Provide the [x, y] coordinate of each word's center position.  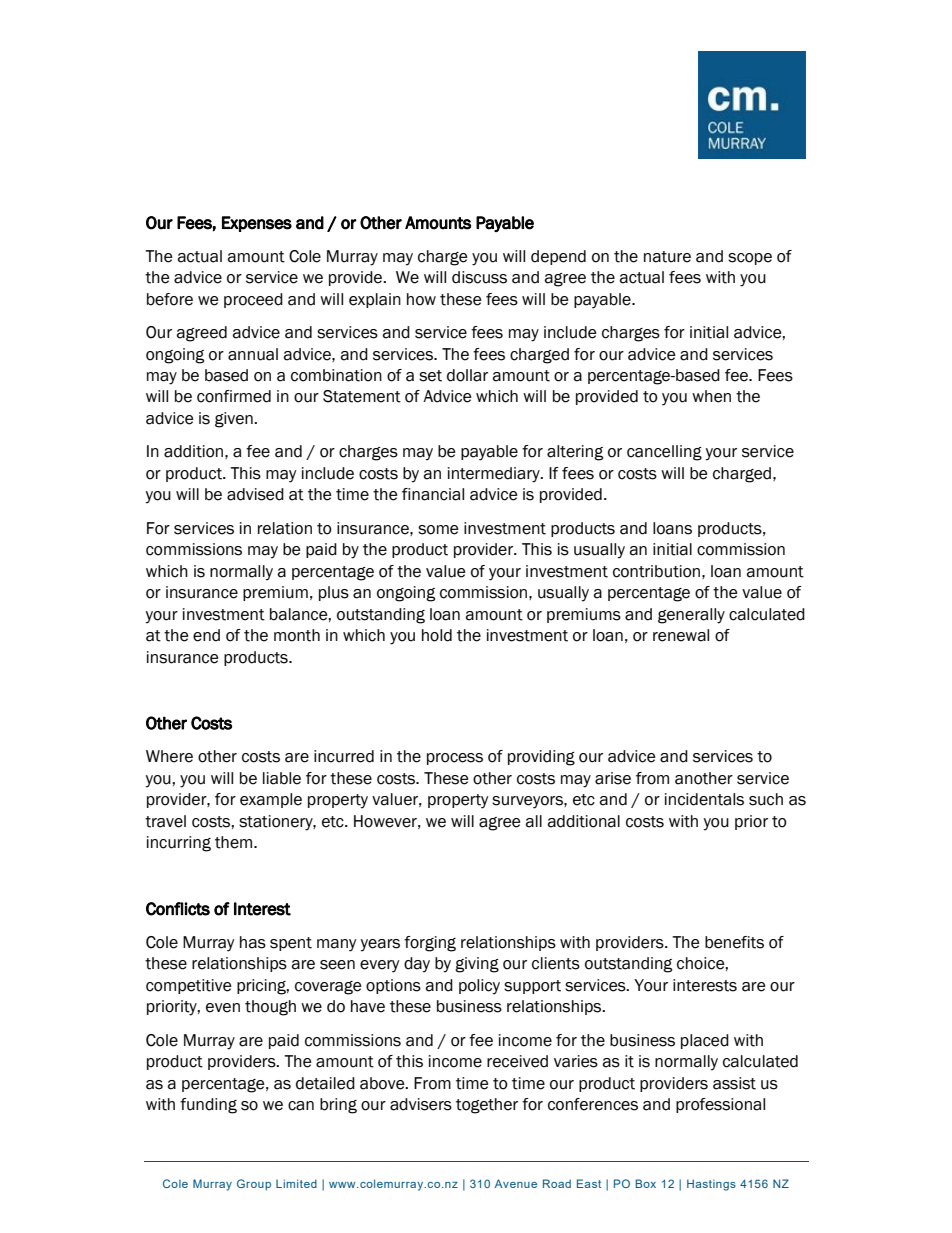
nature [667, 257]
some [438, 530]
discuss [479, 277]
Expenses [257, 224]
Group [254, 1185]
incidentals [704, 799]
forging [430, 944]
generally [691, 616]
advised [255, 494]
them [235, 842]
